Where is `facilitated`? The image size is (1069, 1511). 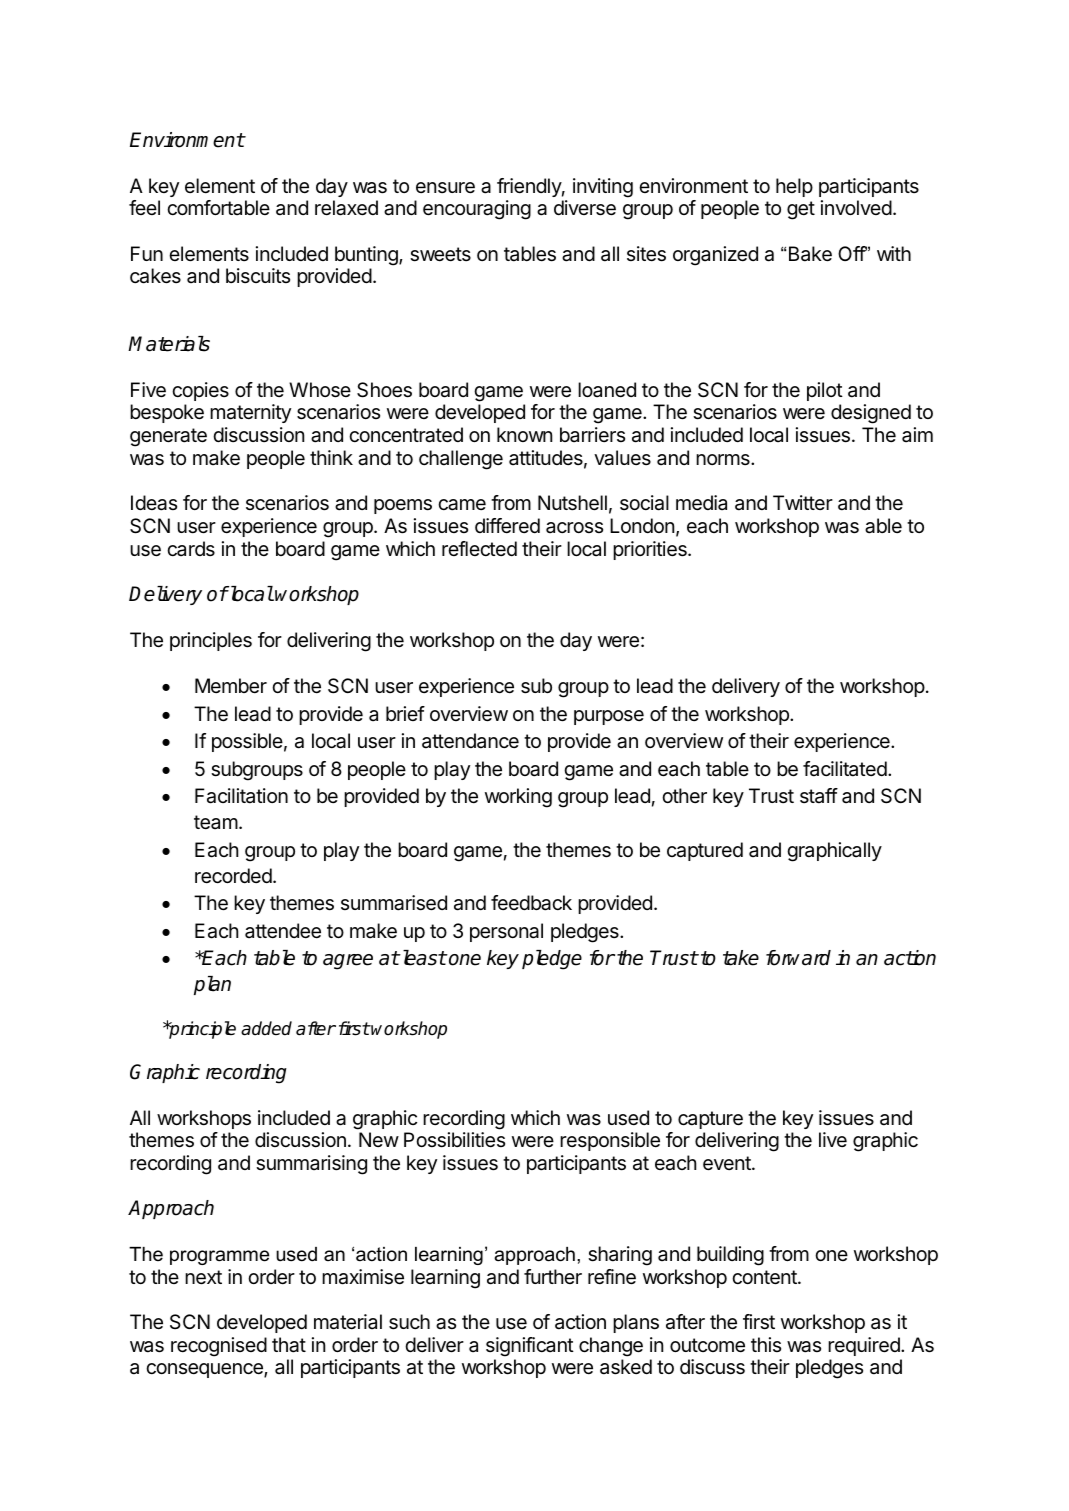 facilitated is located at coordinates (845, 769).
